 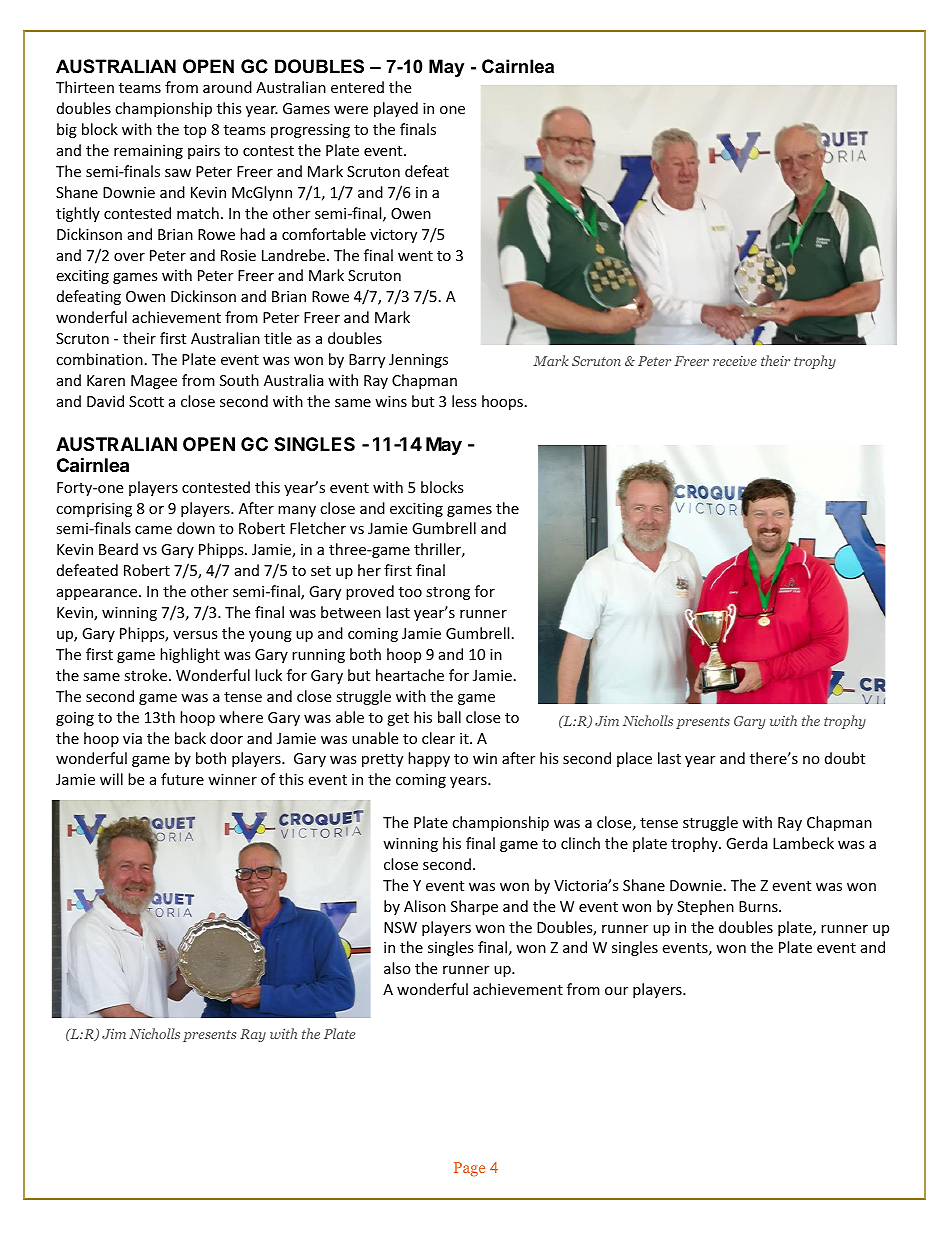 I want to click on versus, so click(x=195, y=635).
